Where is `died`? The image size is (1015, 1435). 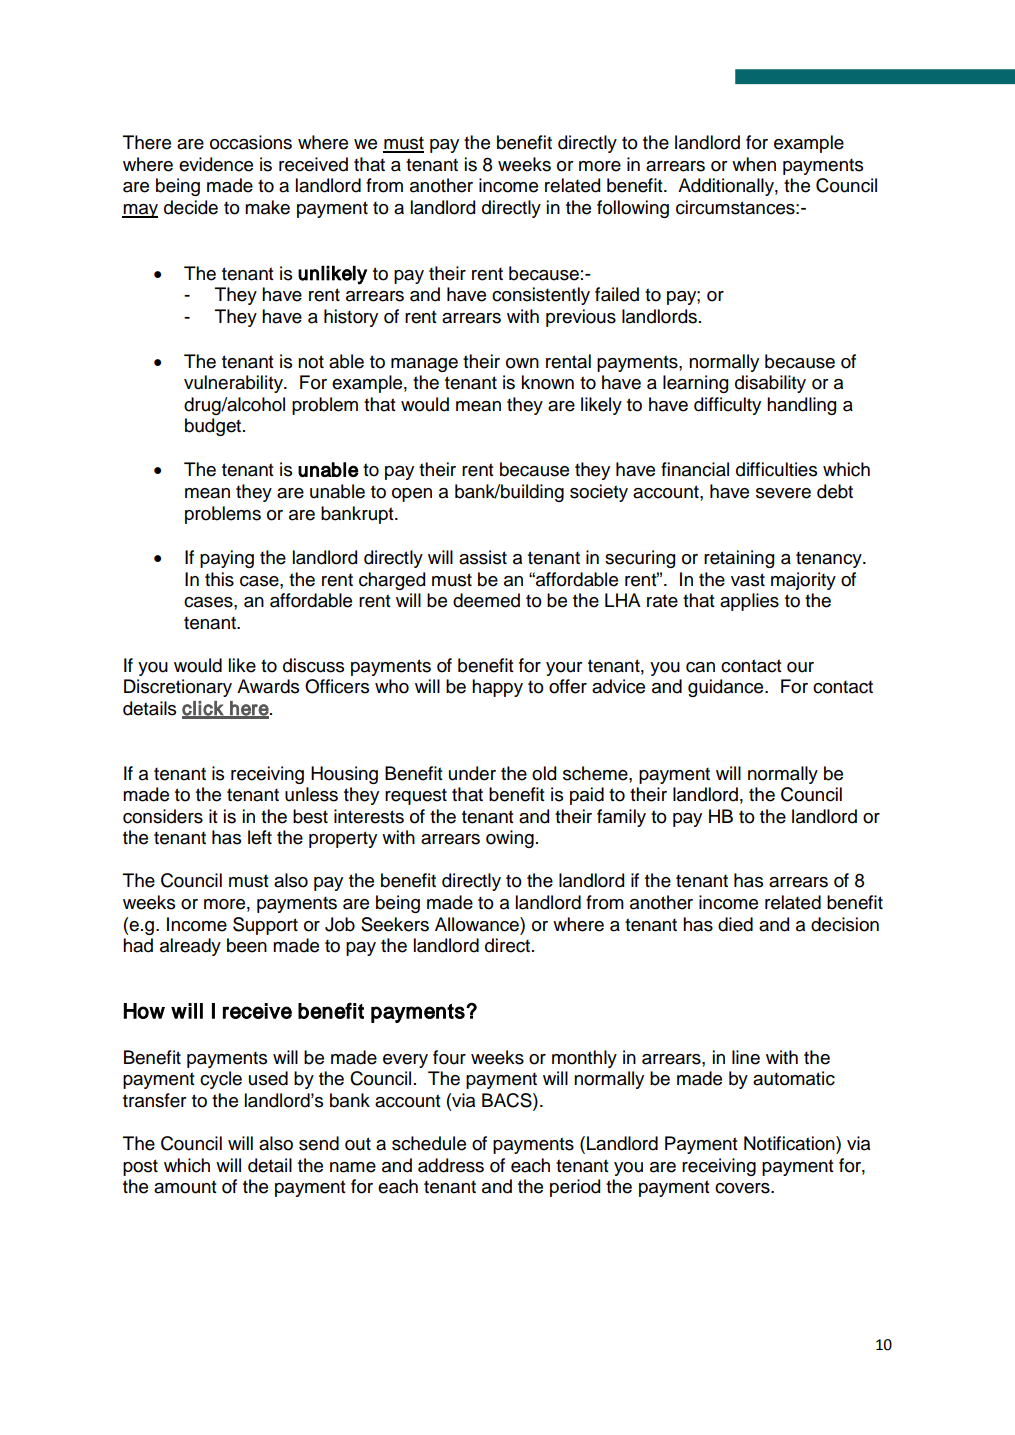 died is located at coordinates (735, 924).
